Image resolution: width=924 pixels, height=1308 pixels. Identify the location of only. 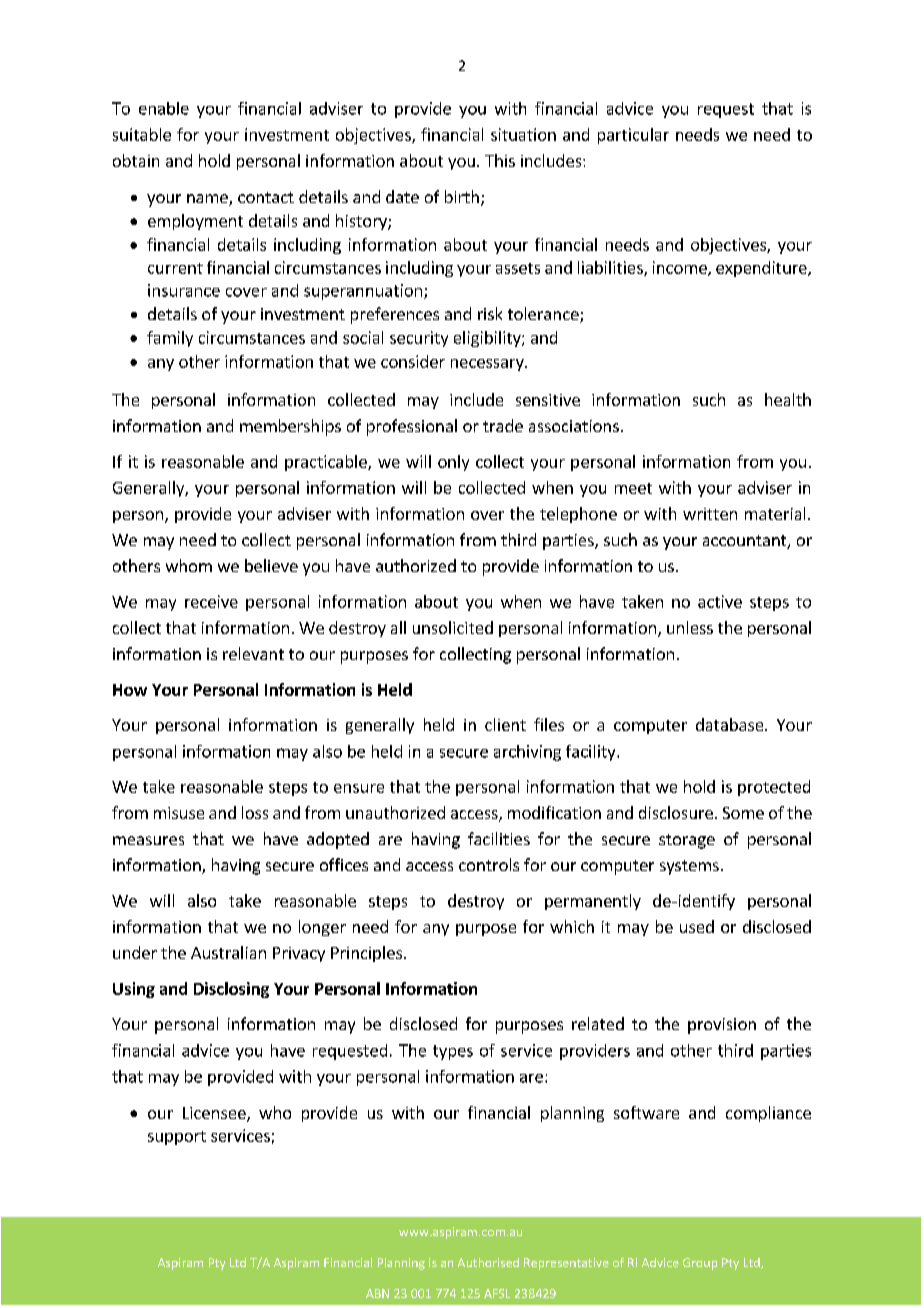
(453, 463).
